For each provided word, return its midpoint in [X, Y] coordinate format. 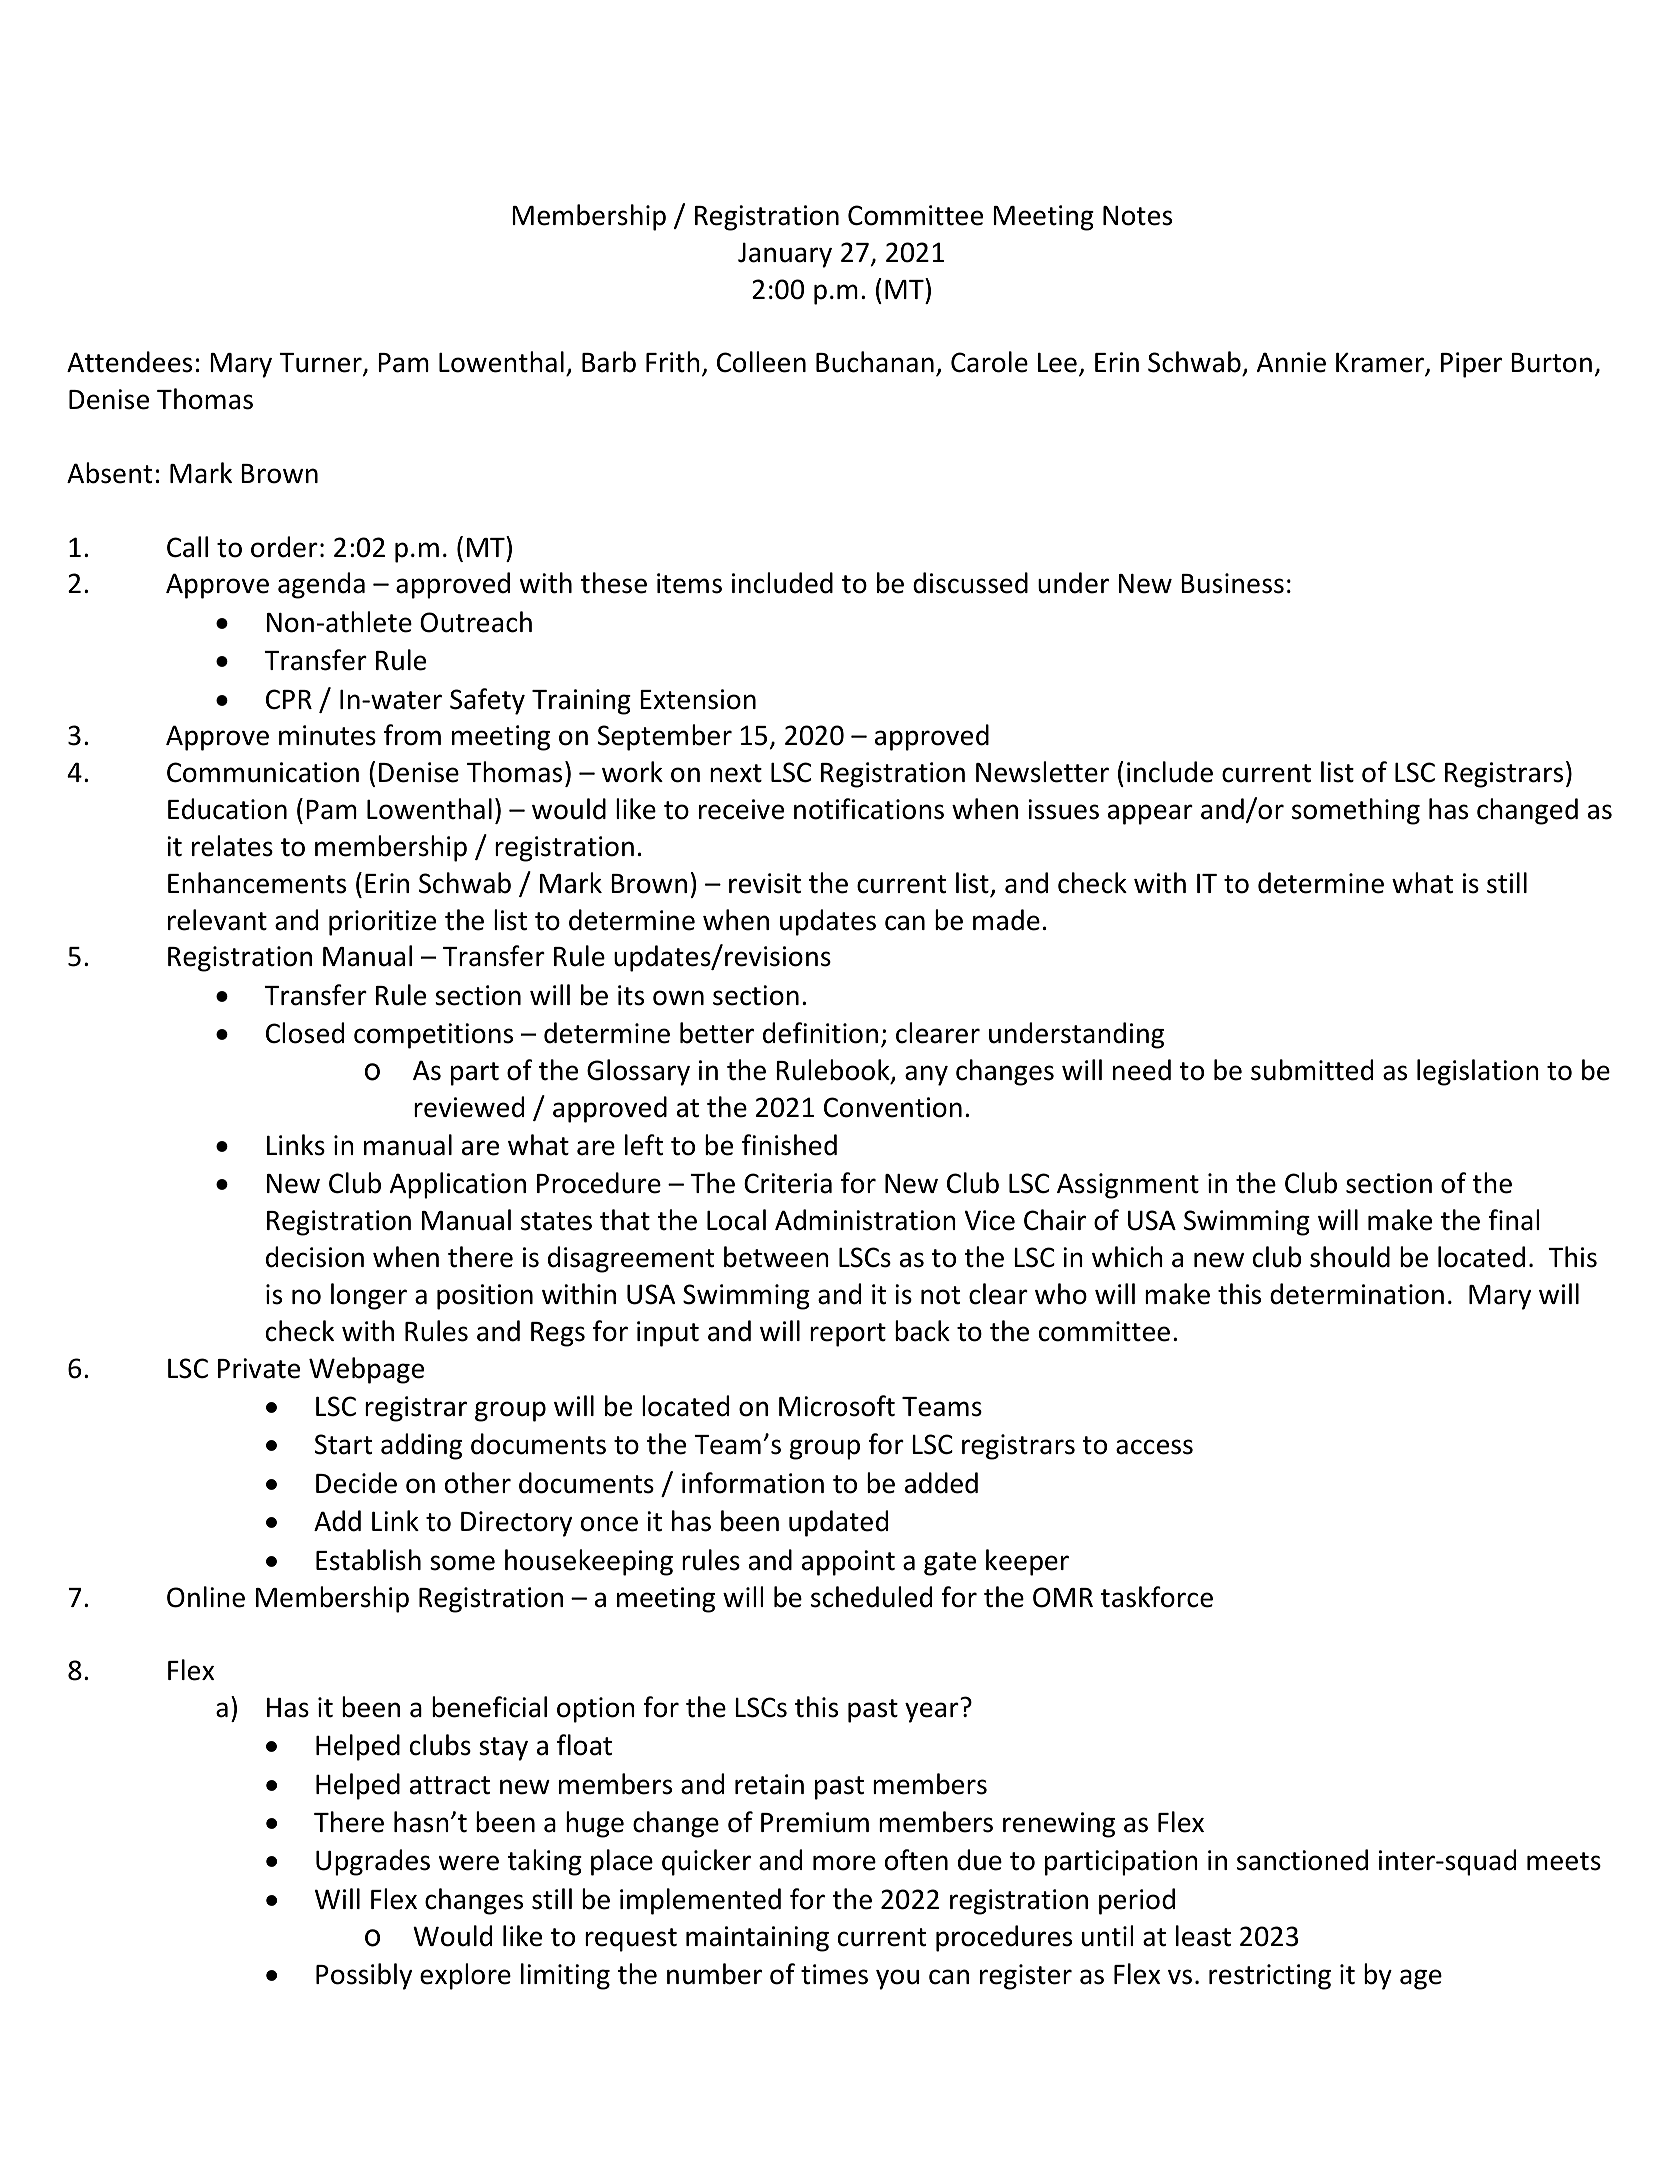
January [785, 255]
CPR [289, 699]
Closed [305, 1033]
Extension [698, 699]
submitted [1312, 1070]
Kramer [1381, 364]
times [834, 1974]
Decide [356, 1483]
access [1154, 1447]
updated [838, 1523]
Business [1232, 583]
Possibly [364, 1976]
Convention [893, 1107]
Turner [321, 364]
